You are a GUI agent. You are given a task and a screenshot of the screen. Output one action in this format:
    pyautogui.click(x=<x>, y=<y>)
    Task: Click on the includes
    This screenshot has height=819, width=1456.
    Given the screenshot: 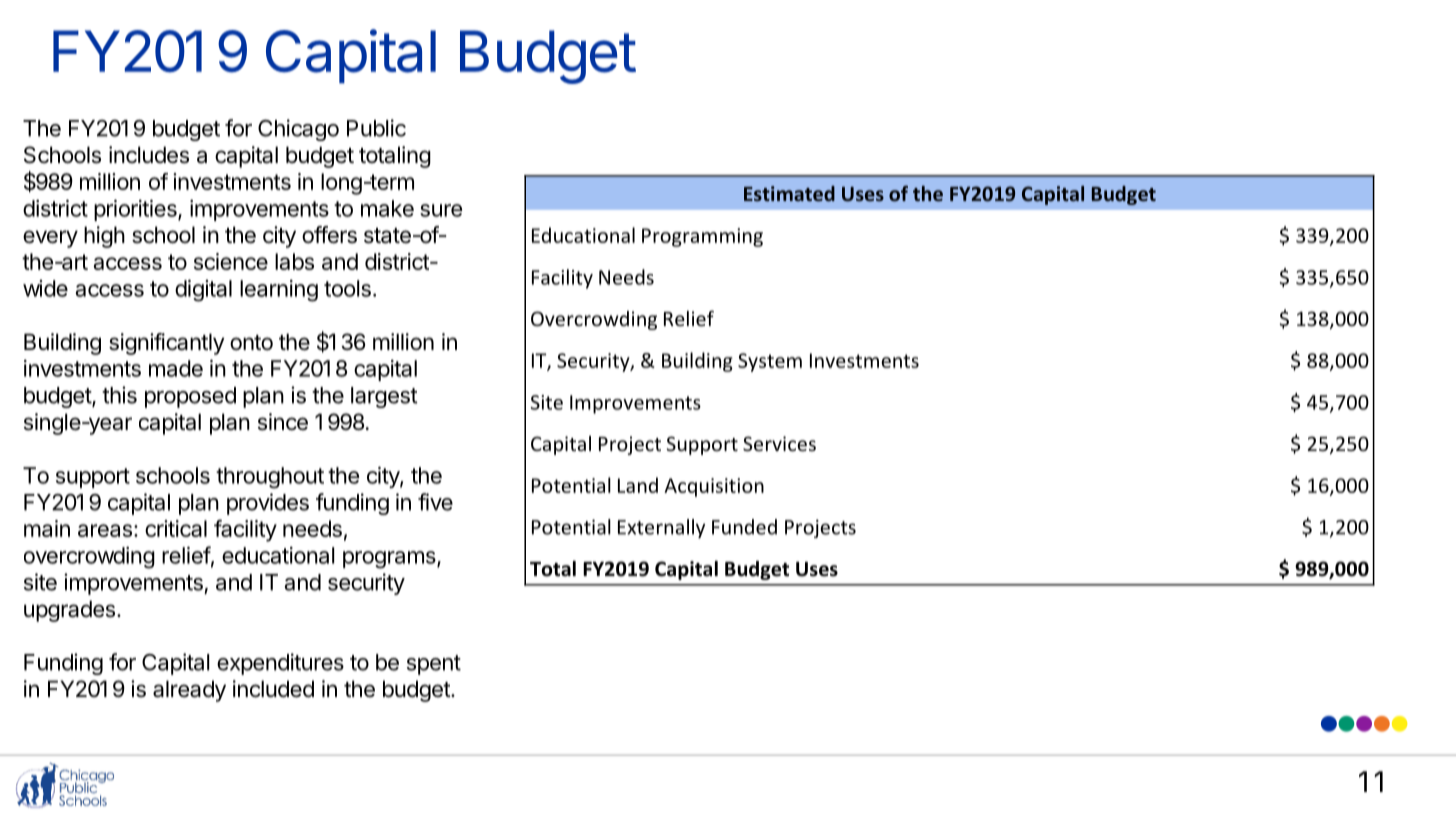 What is the action you would take?
    pyautogui.click(x=149, y=155)
